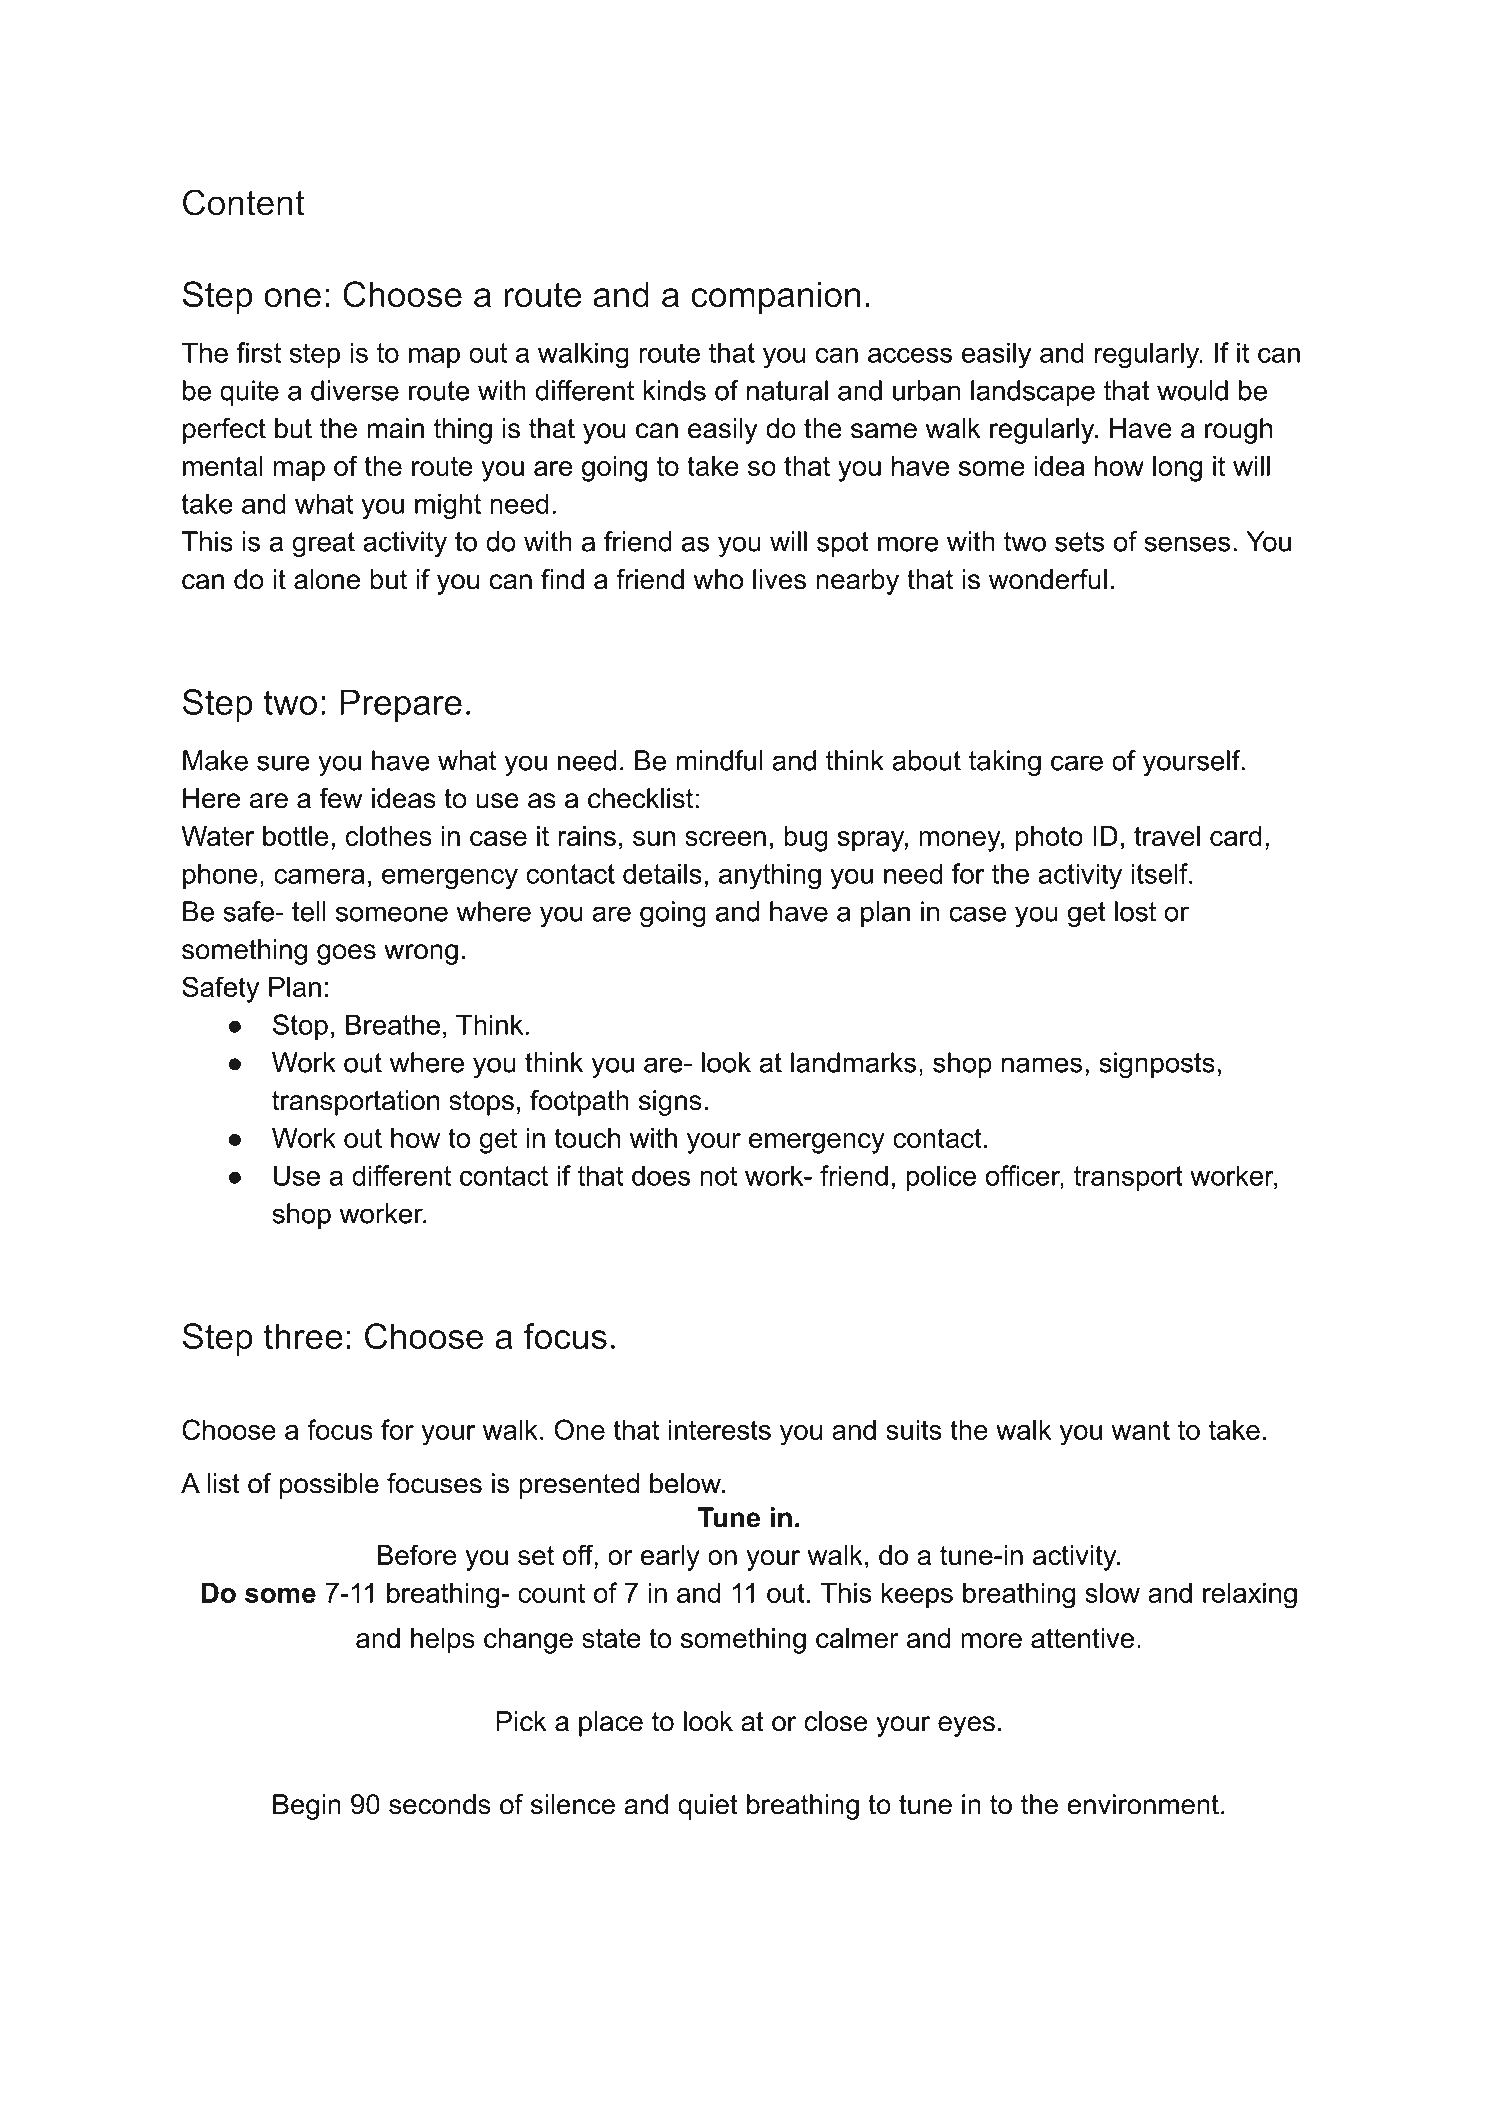  What do you see at coordinates (708, 1807) in the page?
I see `quiet` at bounding box center [708, 1807].
